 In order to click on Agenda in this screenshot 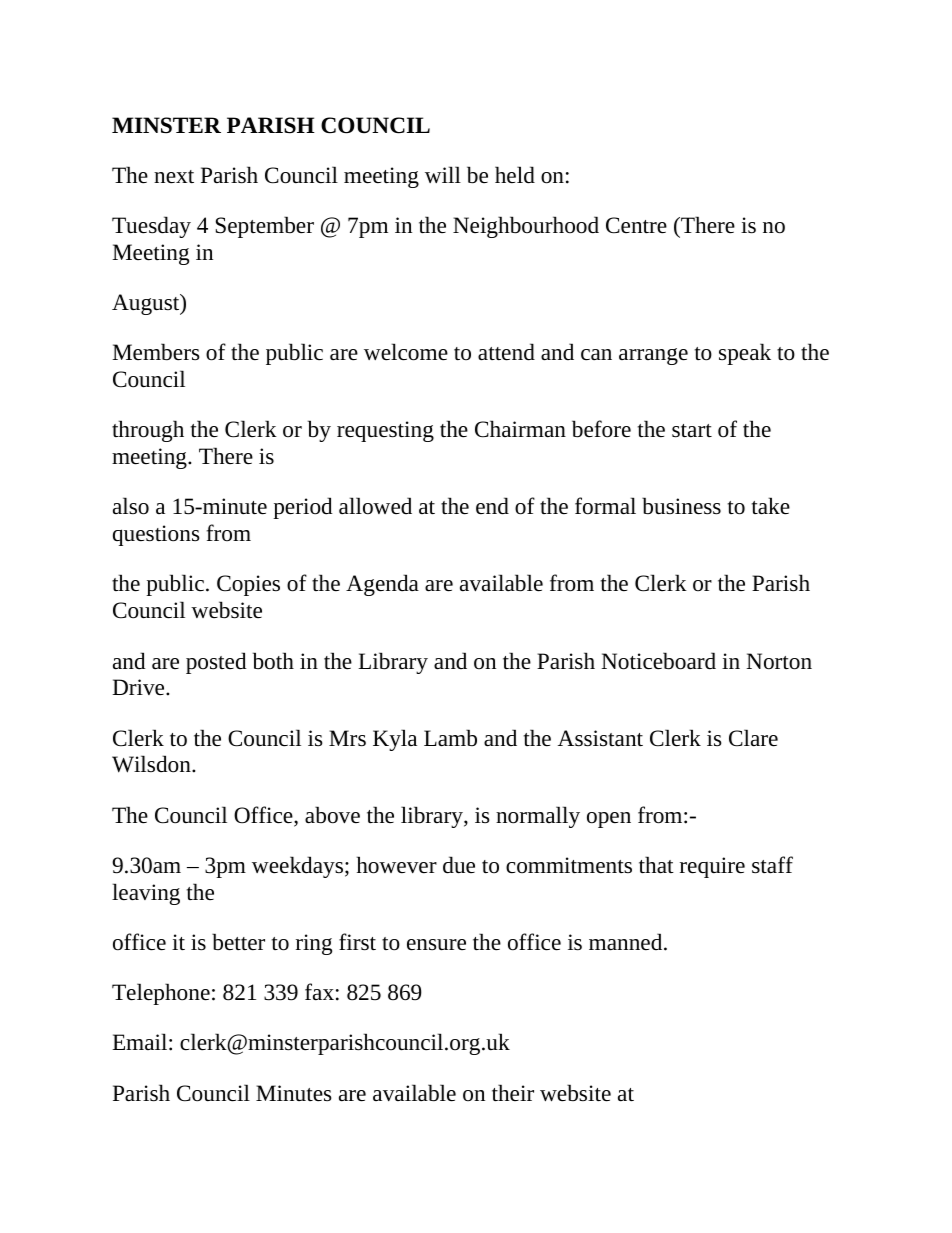, I will do `click(382, 585)`.
